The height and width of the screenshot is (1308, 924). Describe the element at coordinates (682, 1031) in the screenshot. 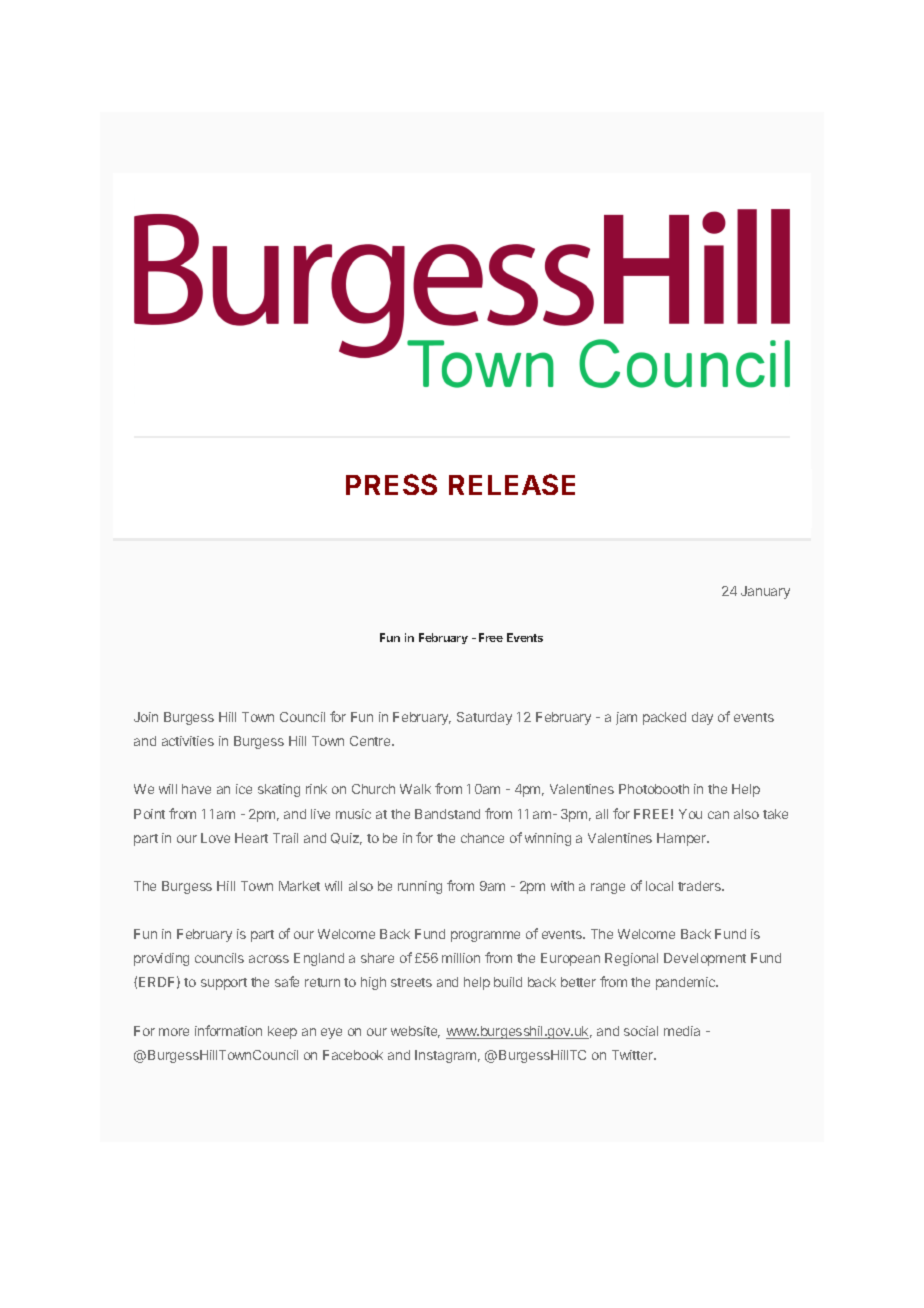

I see `media` at that location.
